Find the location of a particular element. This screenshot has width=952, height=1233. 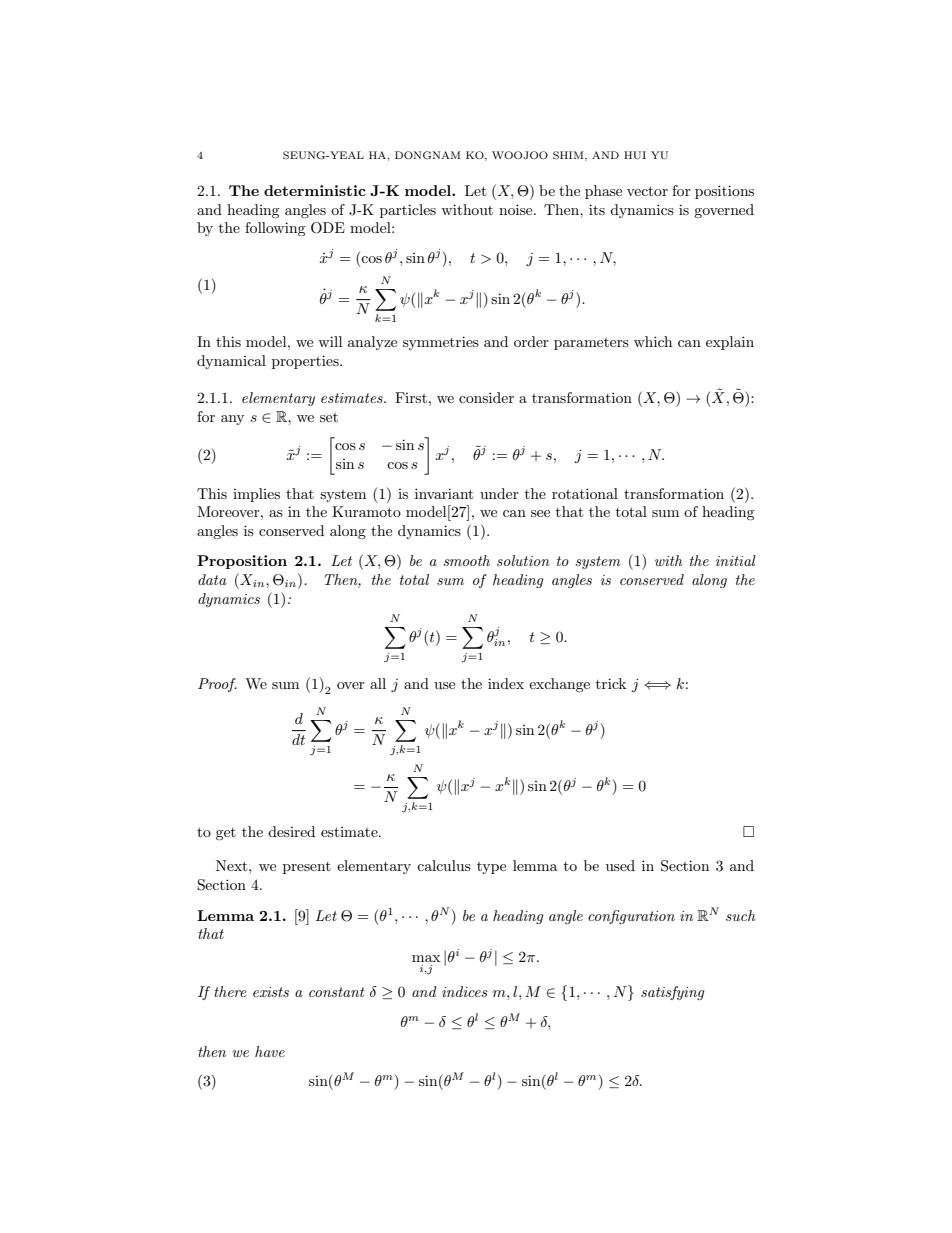

Proposition is located at coordinates (242, 562).
